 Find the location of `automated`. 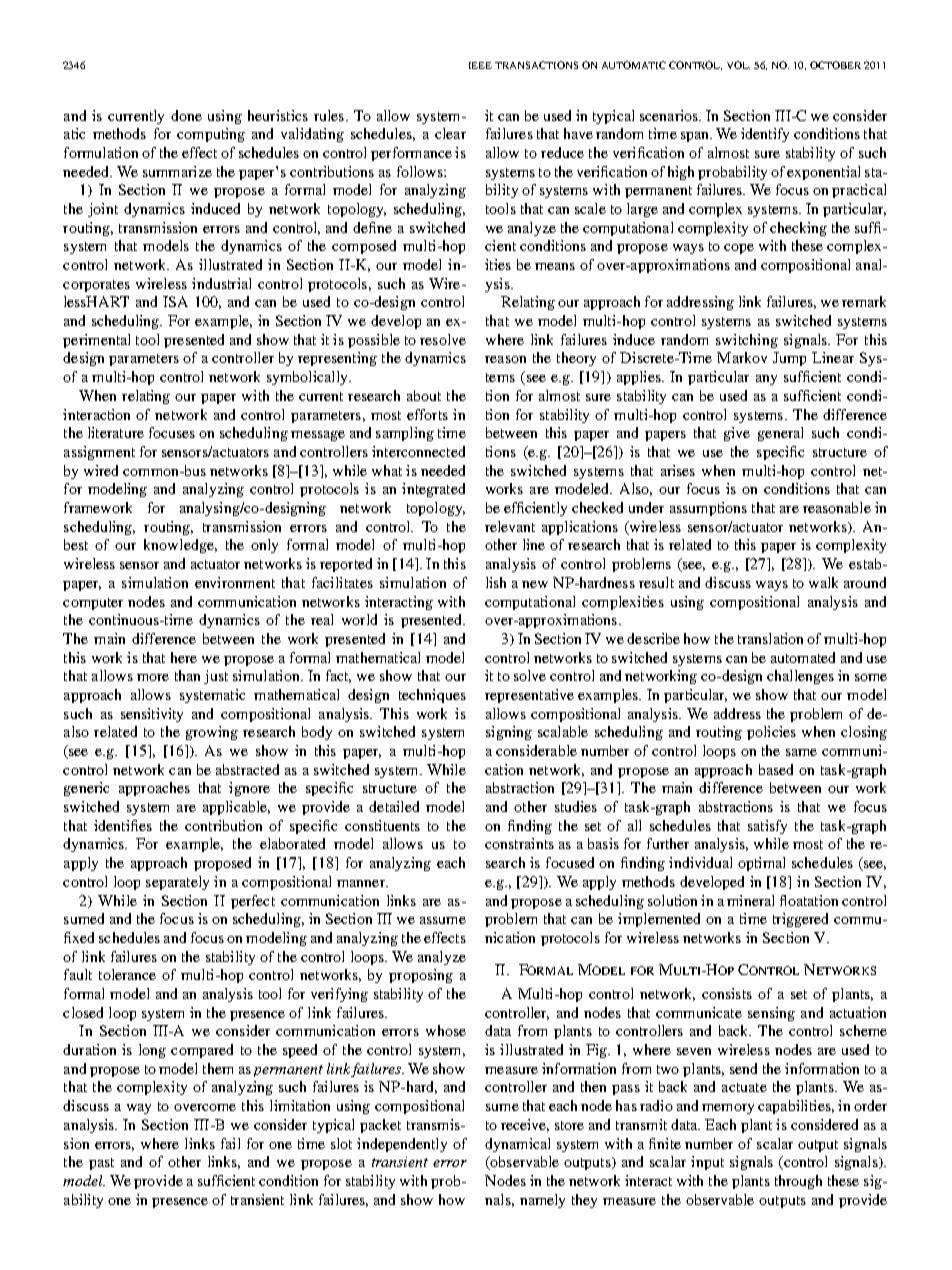

automated is located at coordinates (803, 657).
